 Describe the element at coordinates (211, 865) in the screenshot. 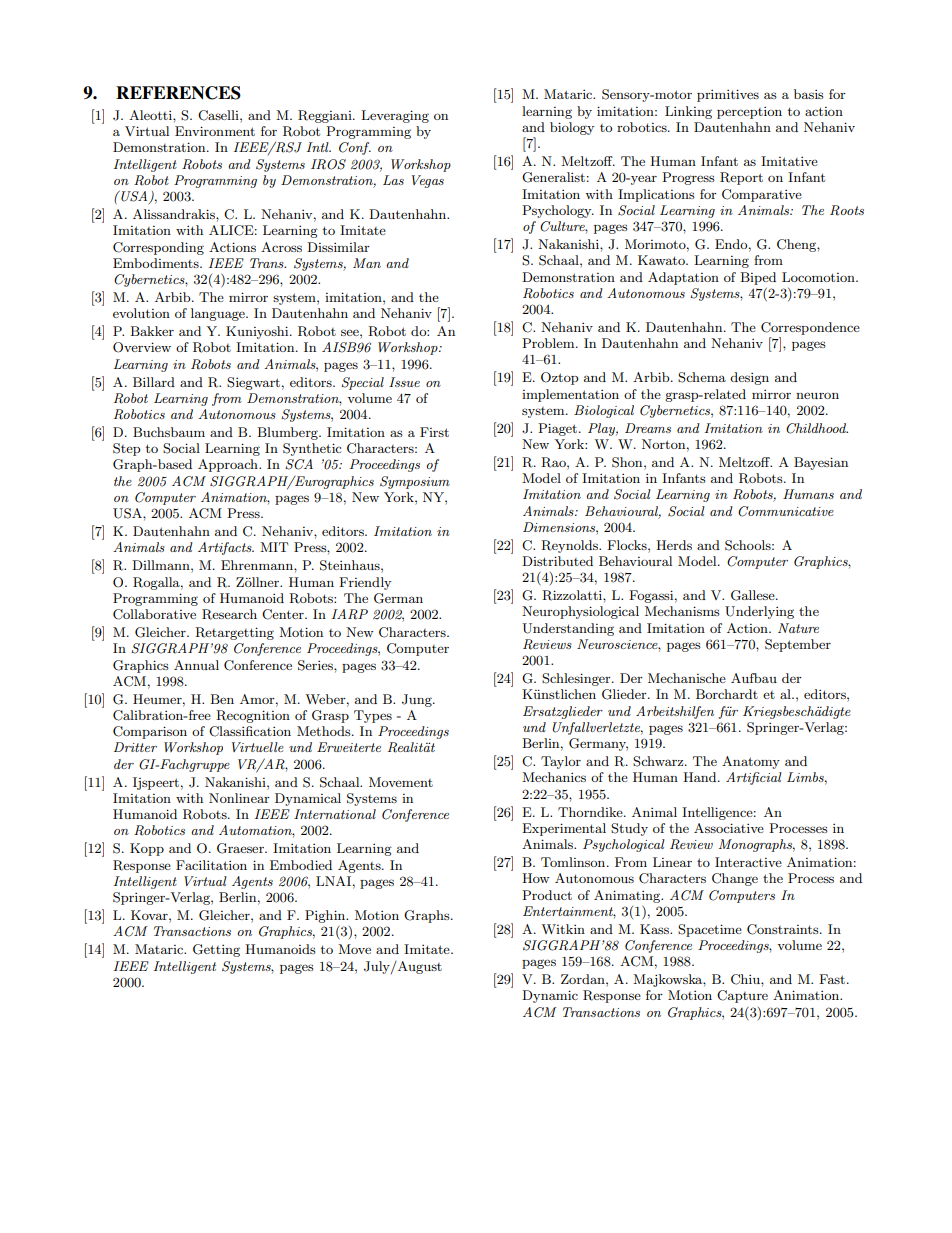

I see `Facilitation` at that location.
